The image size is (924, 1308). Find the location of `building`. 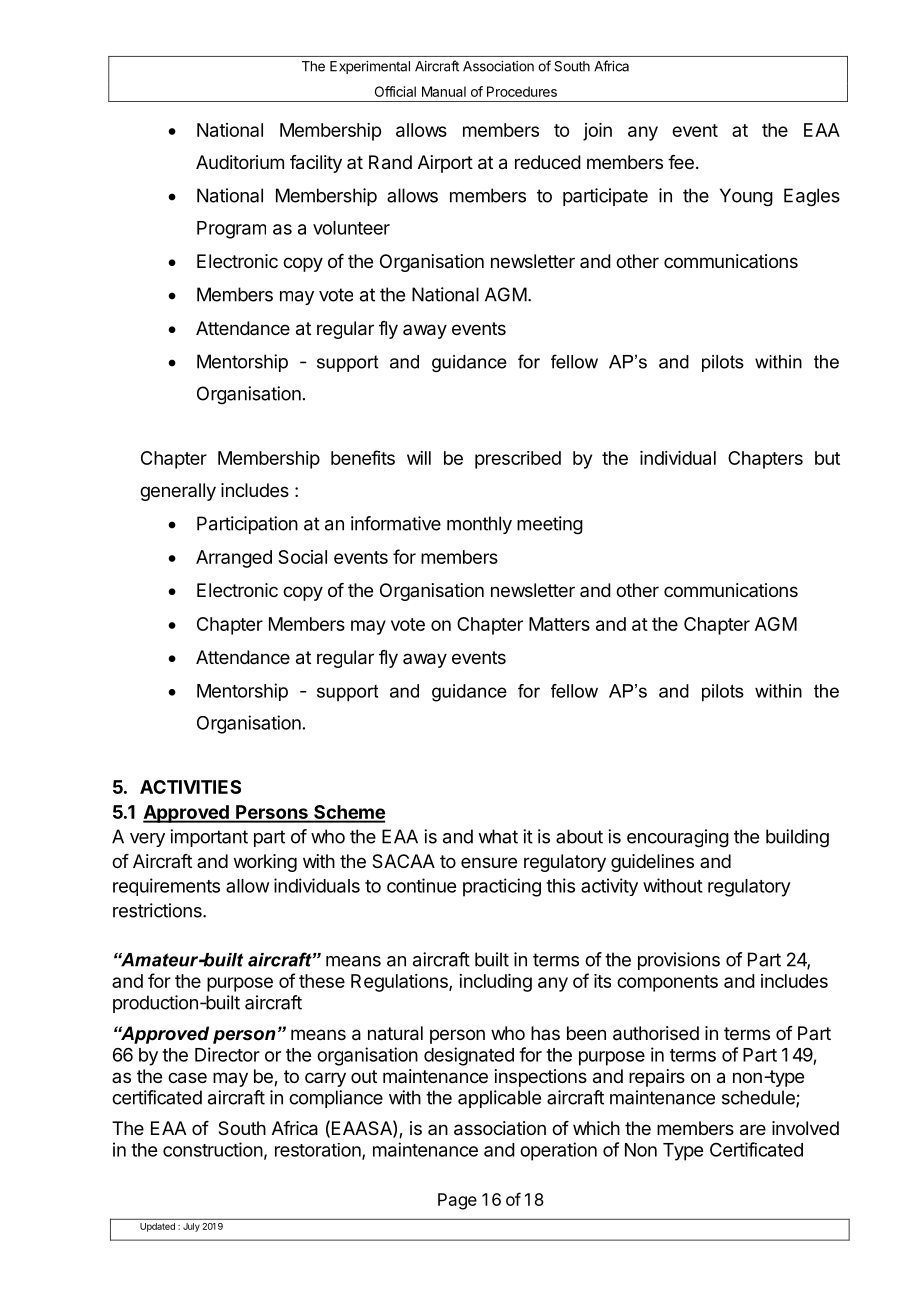

building is located at coordinates (797, 838).
